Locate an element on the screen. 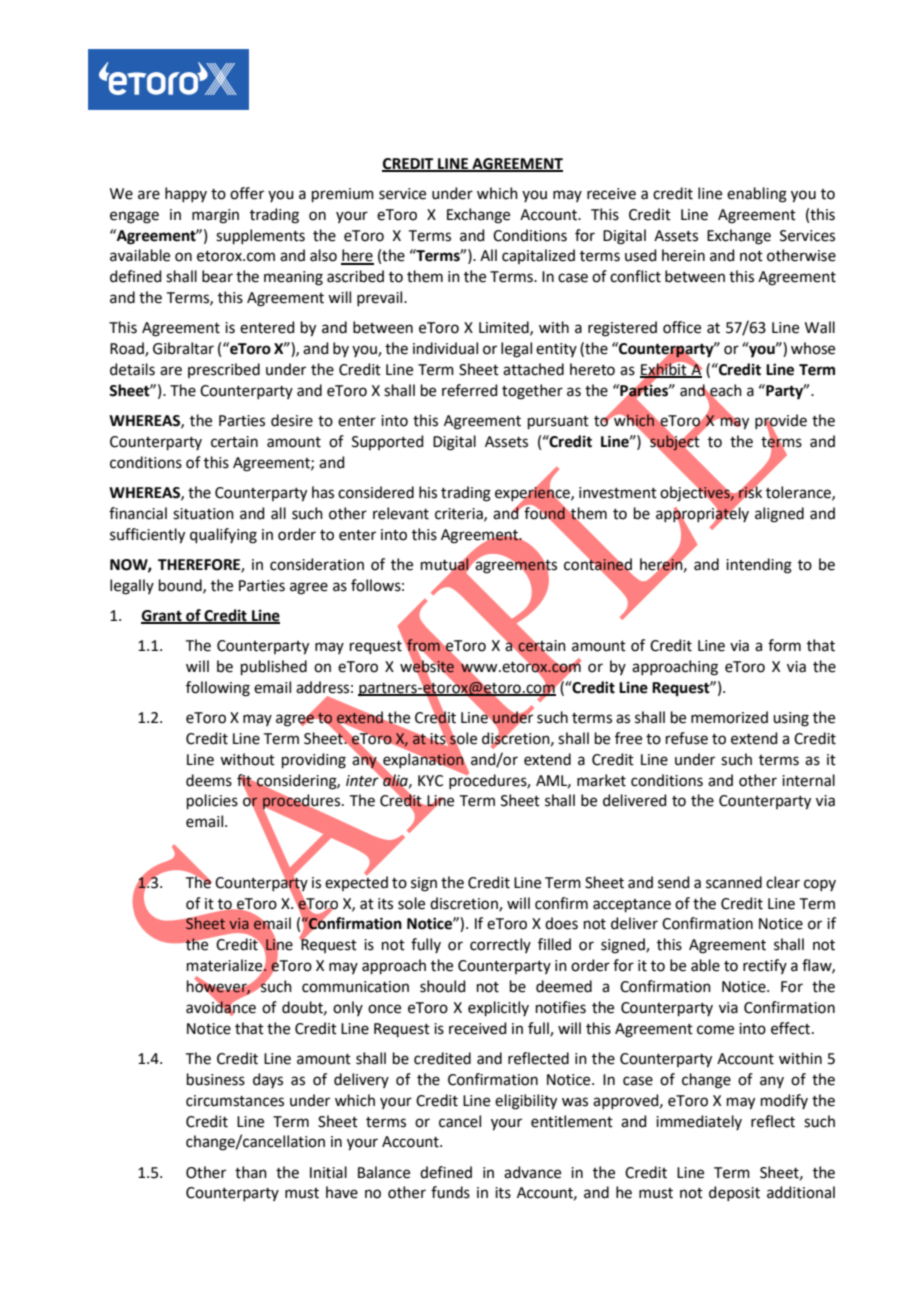  qualifying is located at coordinates (223, 536).
